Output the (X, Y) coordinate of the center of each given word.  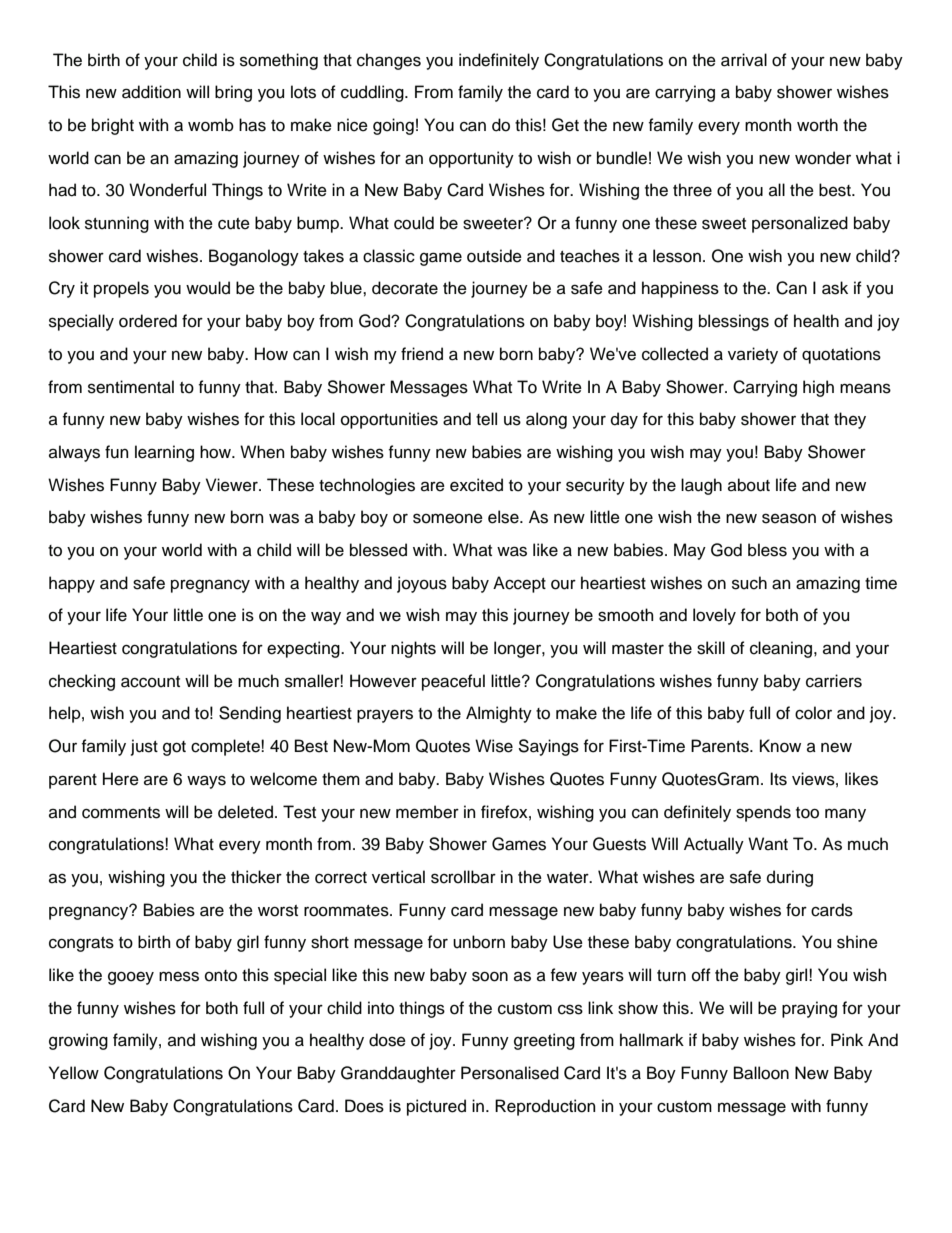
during (790, 878)
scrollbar (463, 877)
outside (494, 256)
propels (121, 289)
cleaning (782, 649)
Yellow (74, 1073)
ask (835, 288)
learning (164, 453)
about (749, 485)
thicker (256, 877)
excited (476, 485)
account (150, 682)
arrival (744, 60)
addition (151, 92)
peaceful (453, 682)
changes (389, 61)
